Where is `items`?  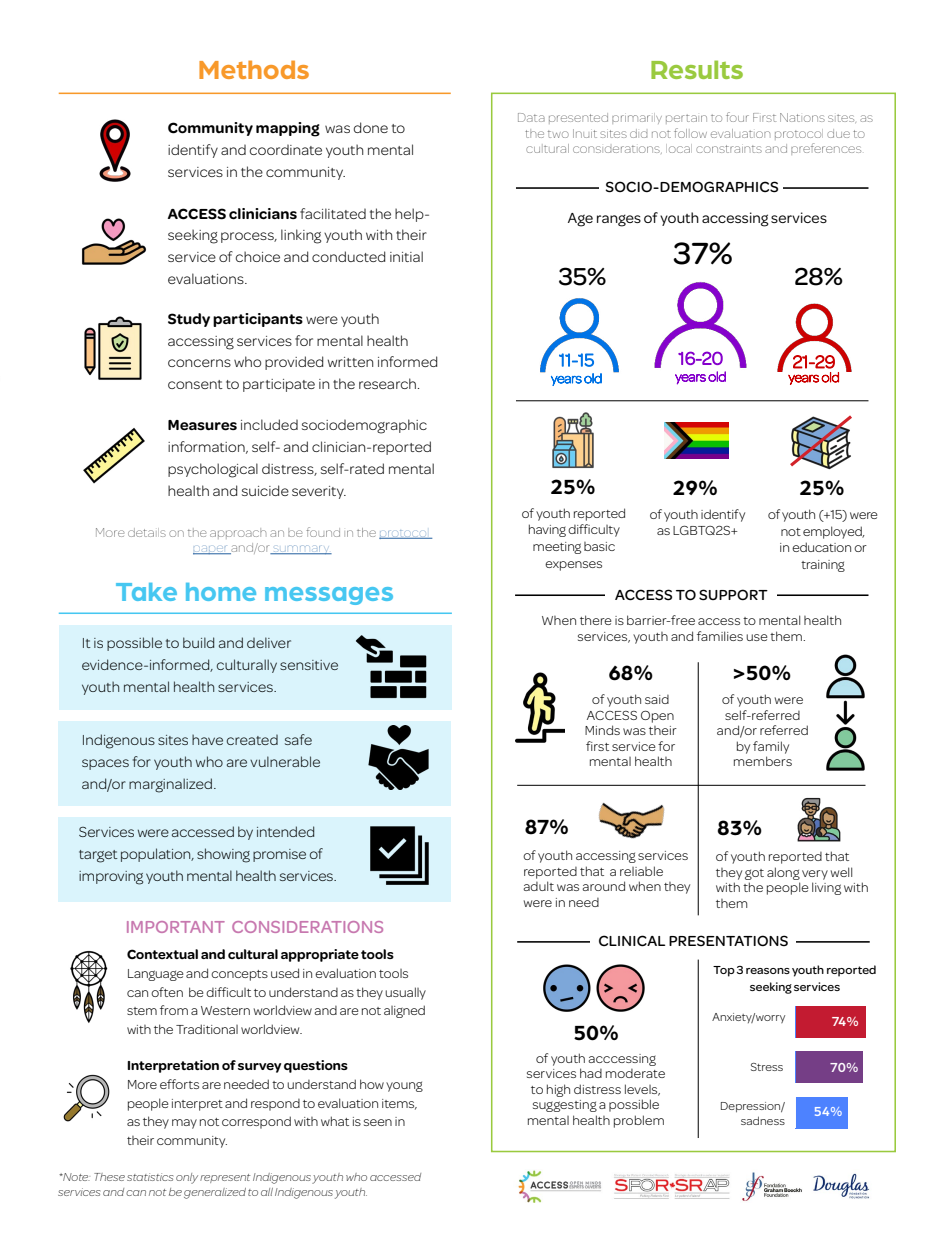
items is located at coordinates (399, 1104).
